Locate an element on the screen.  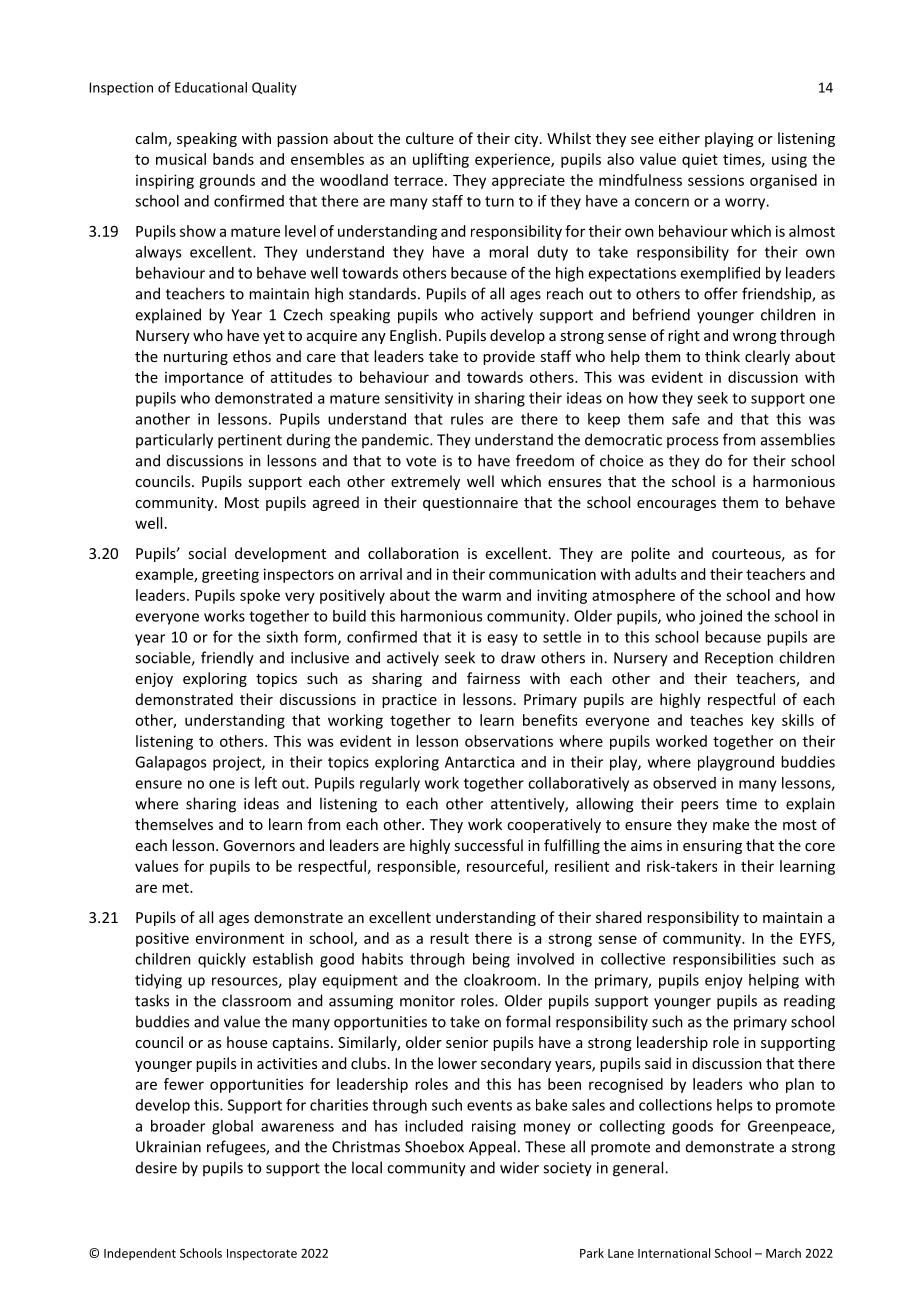
culture is located at coordinates (430, 138).
